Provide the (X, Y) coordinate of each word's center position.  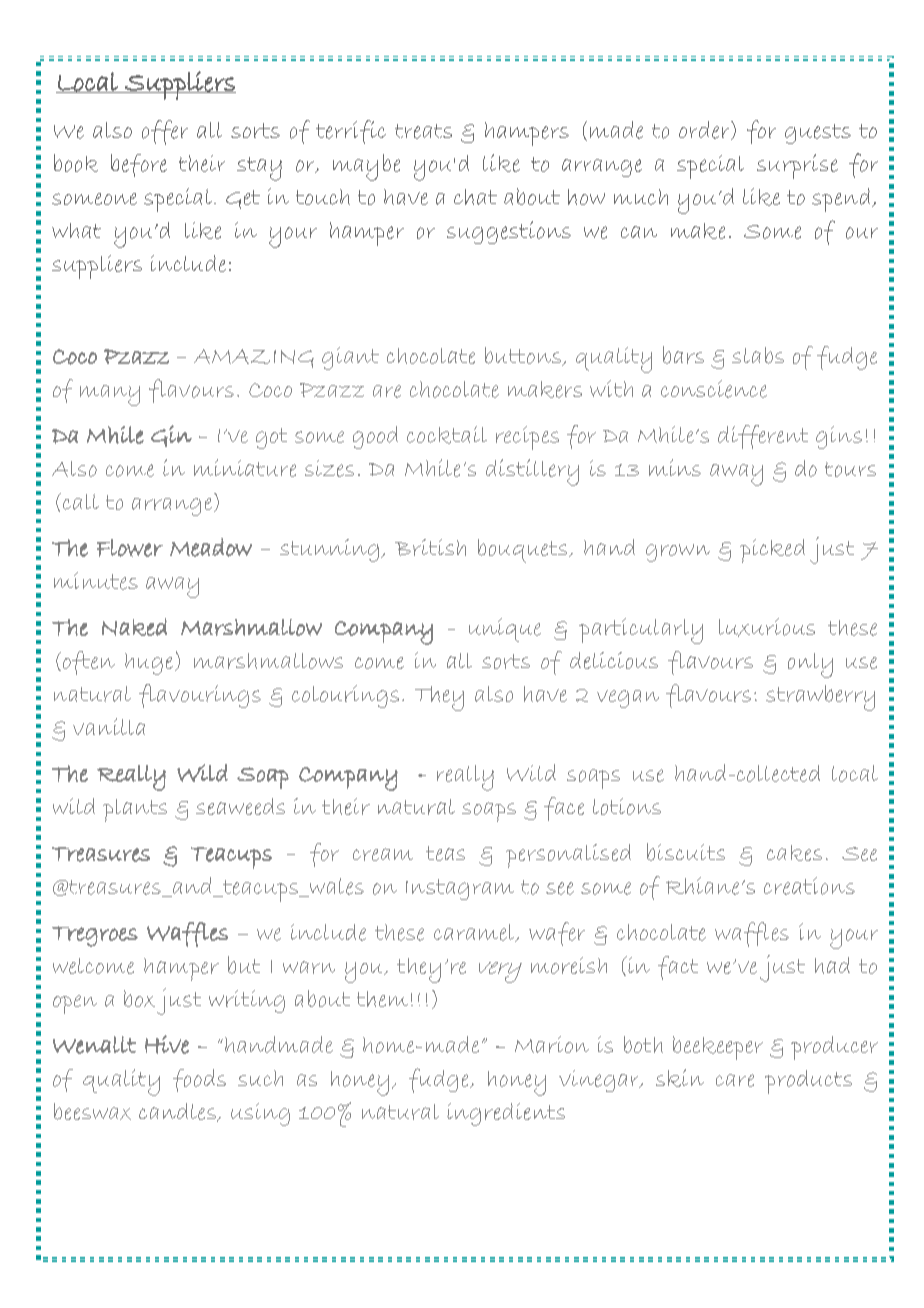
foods (199, 1080)
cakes (794, 853)
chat (475, 197)
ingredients (506, 1114)
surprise (797, 166)
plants (135, 810)
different (763, 437)
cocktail (447, 435)
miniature (245, 468)
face (564, 809)
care (735, 1080)
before (139, 165)
